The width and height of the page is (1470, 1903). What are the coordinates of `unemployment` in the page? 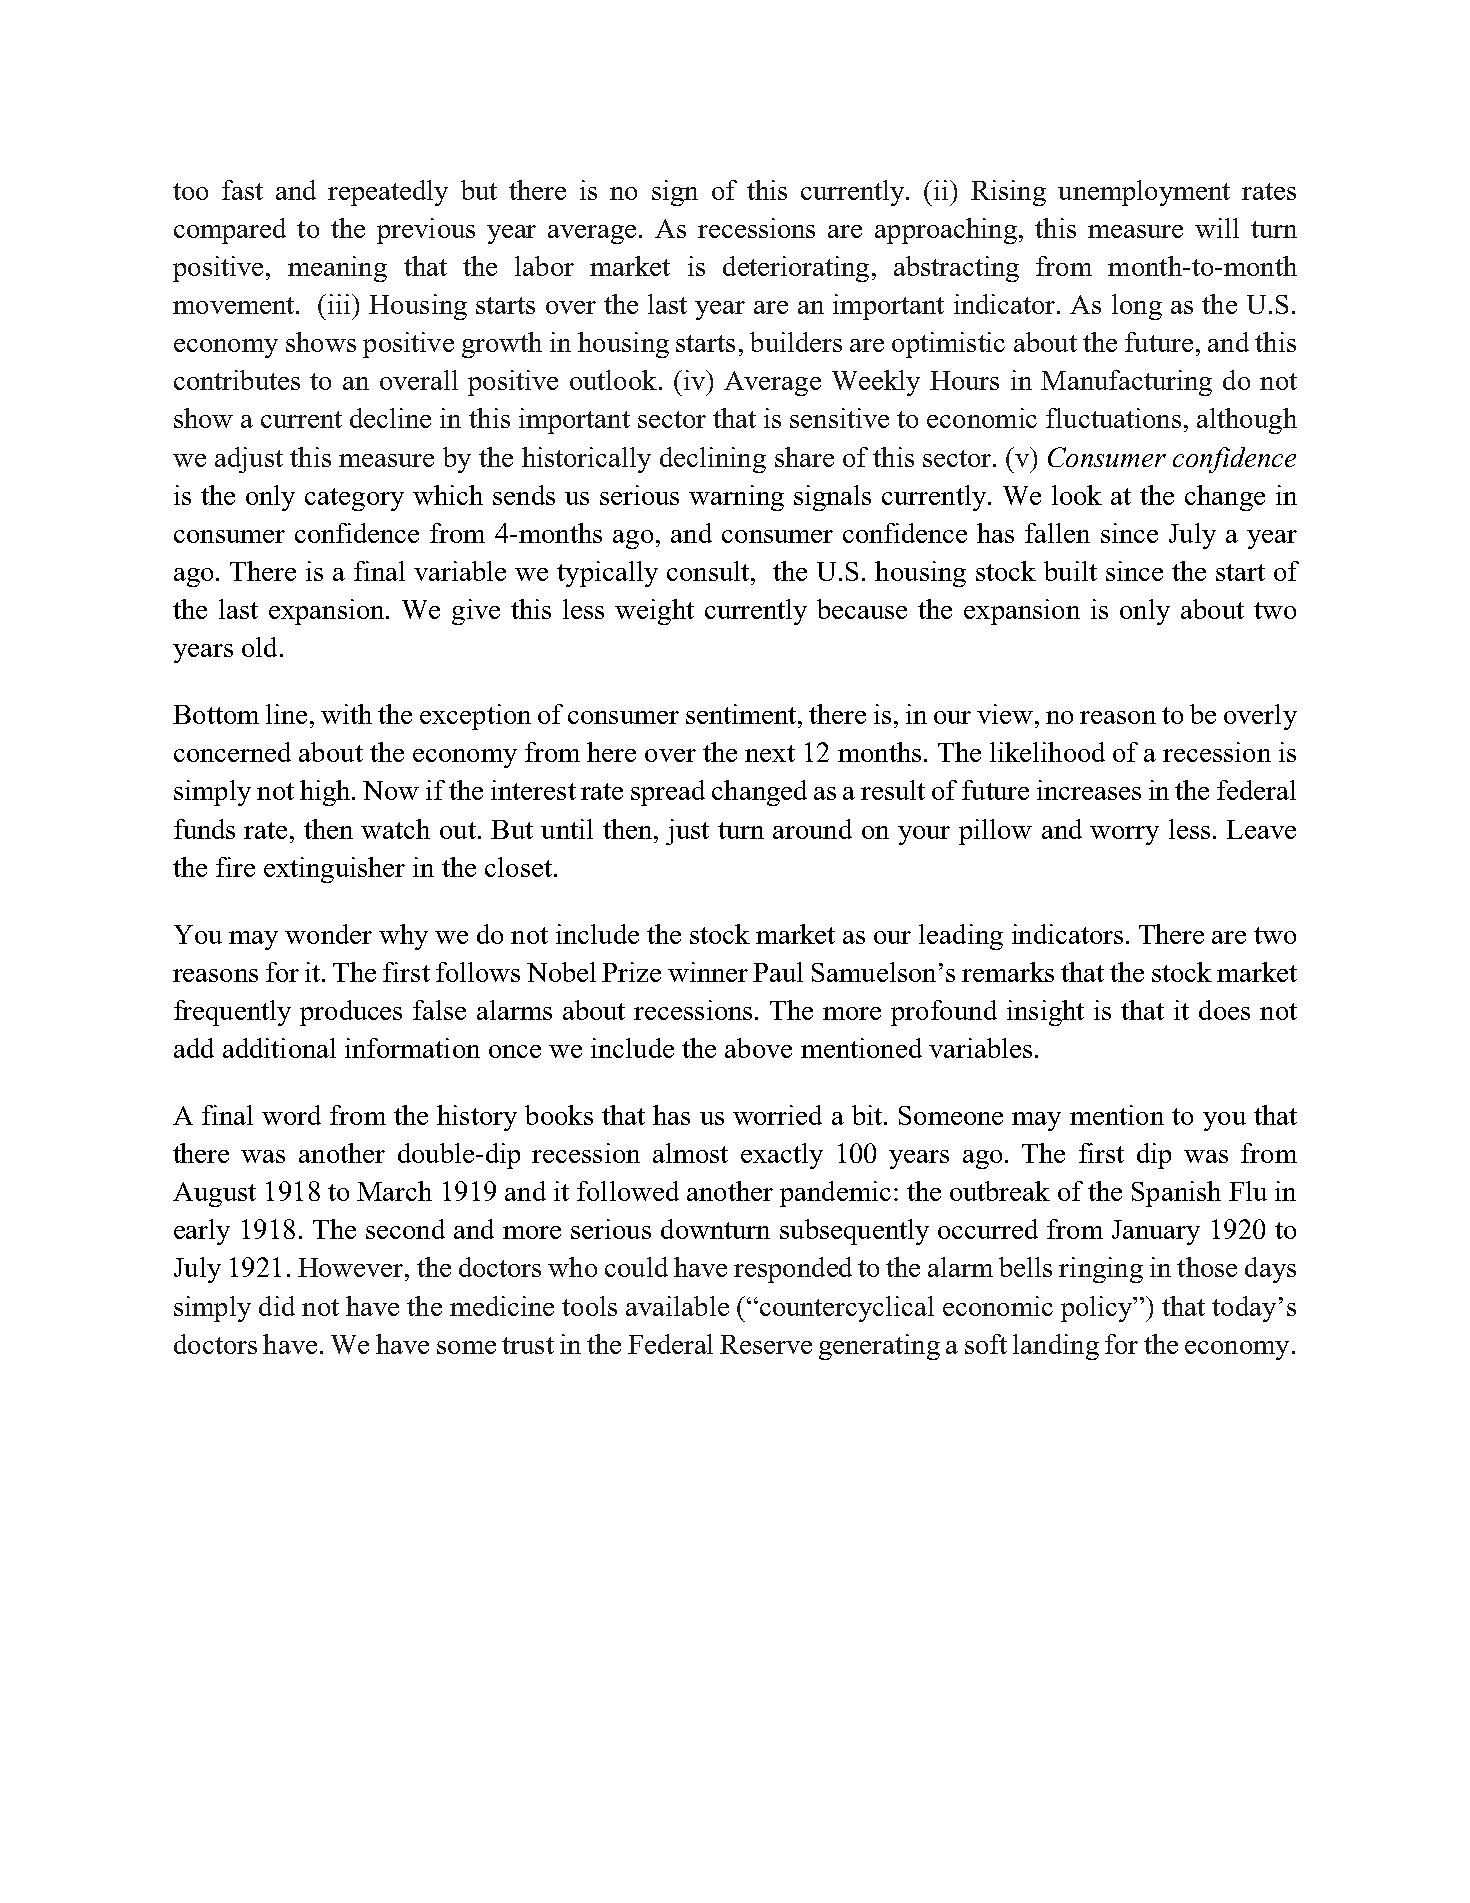 It's located at (1144, 193).
